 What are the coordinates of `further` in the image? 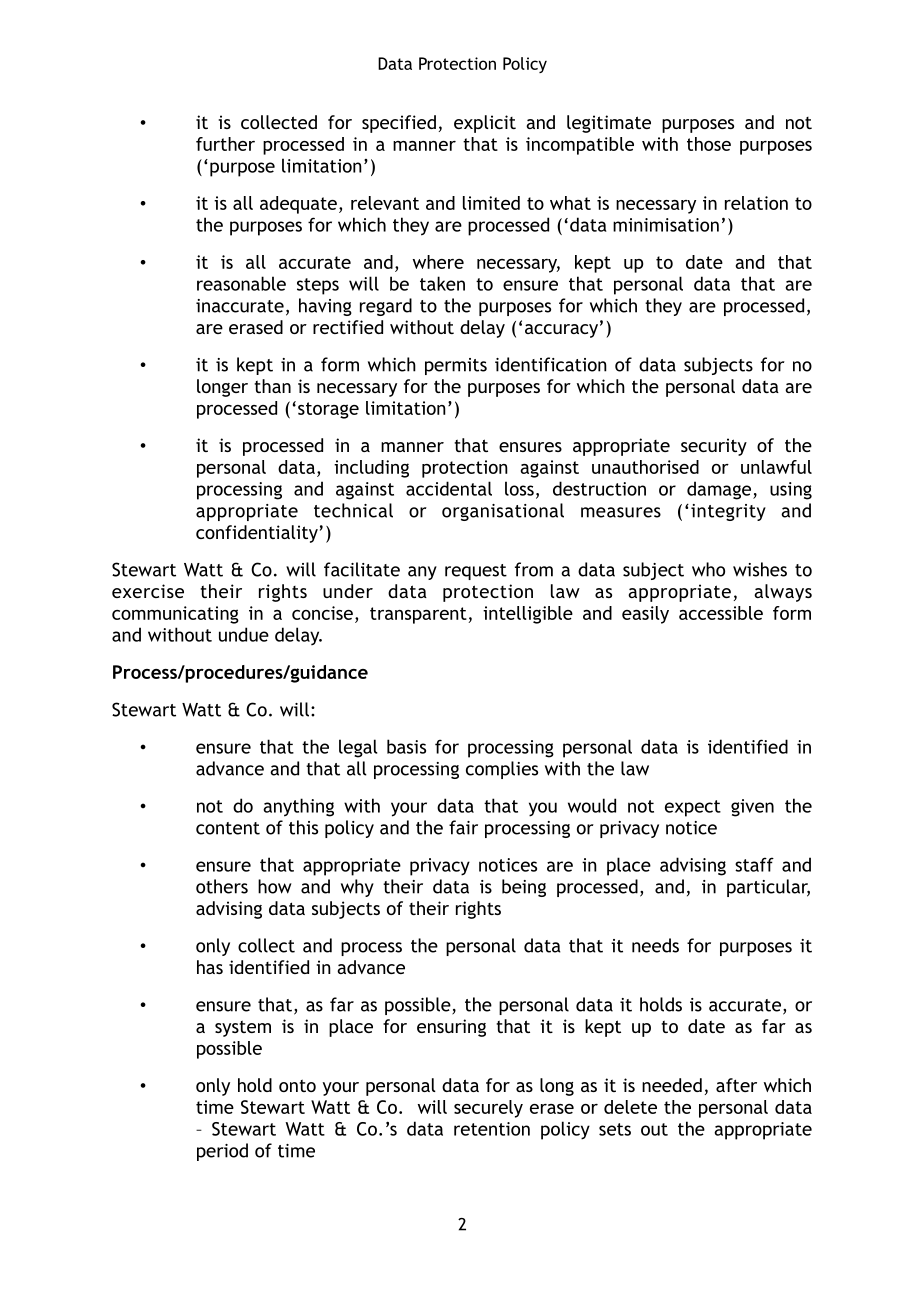 It's located at (225, 144).
